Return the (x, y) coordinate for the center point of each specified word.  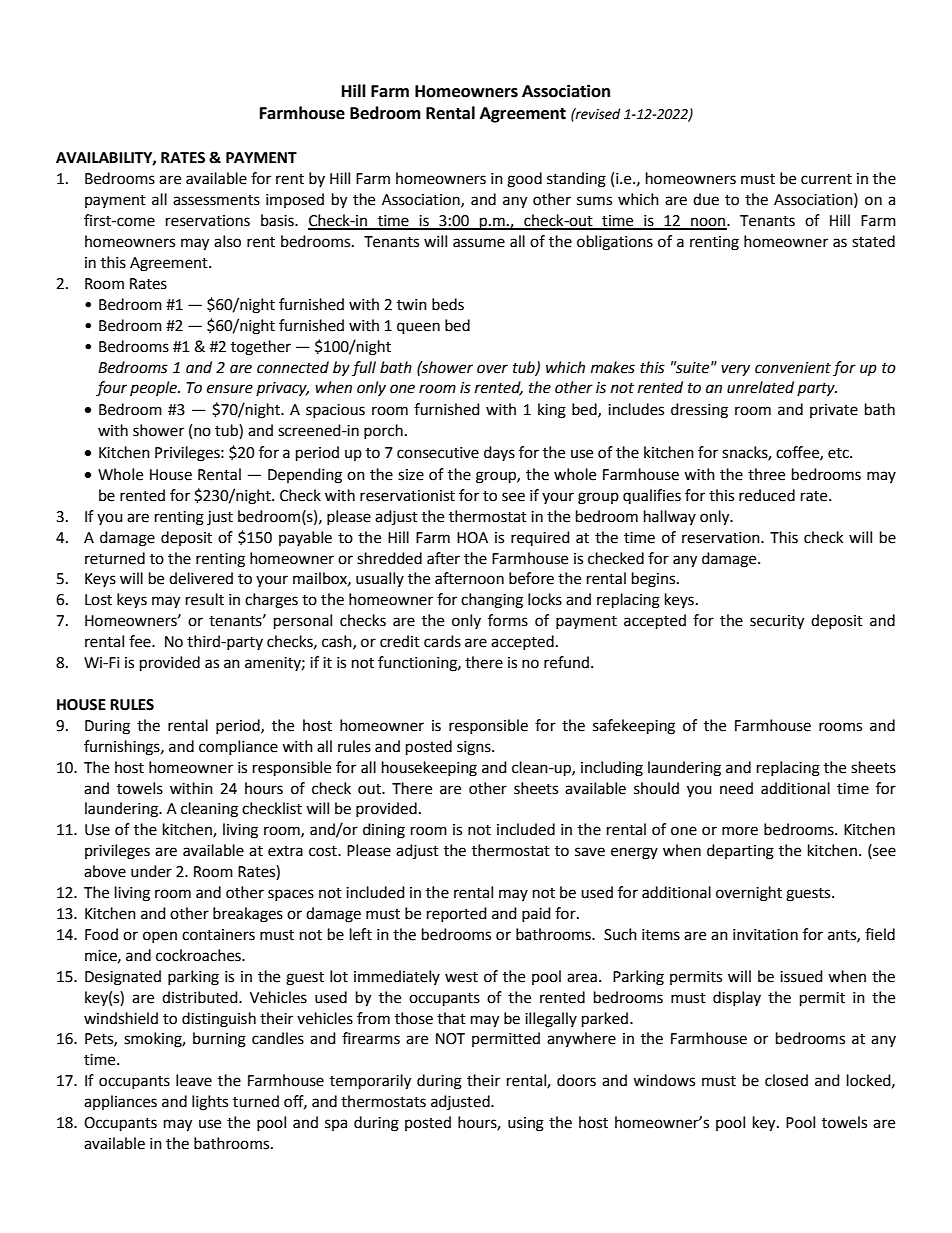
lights (210, 1103)
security (777, 622)
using (526, 1124)
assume (479, 243)
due (706, 199)
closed (786, 1080)
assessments (216, 200)
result (205, 599)
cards (442, 641)
